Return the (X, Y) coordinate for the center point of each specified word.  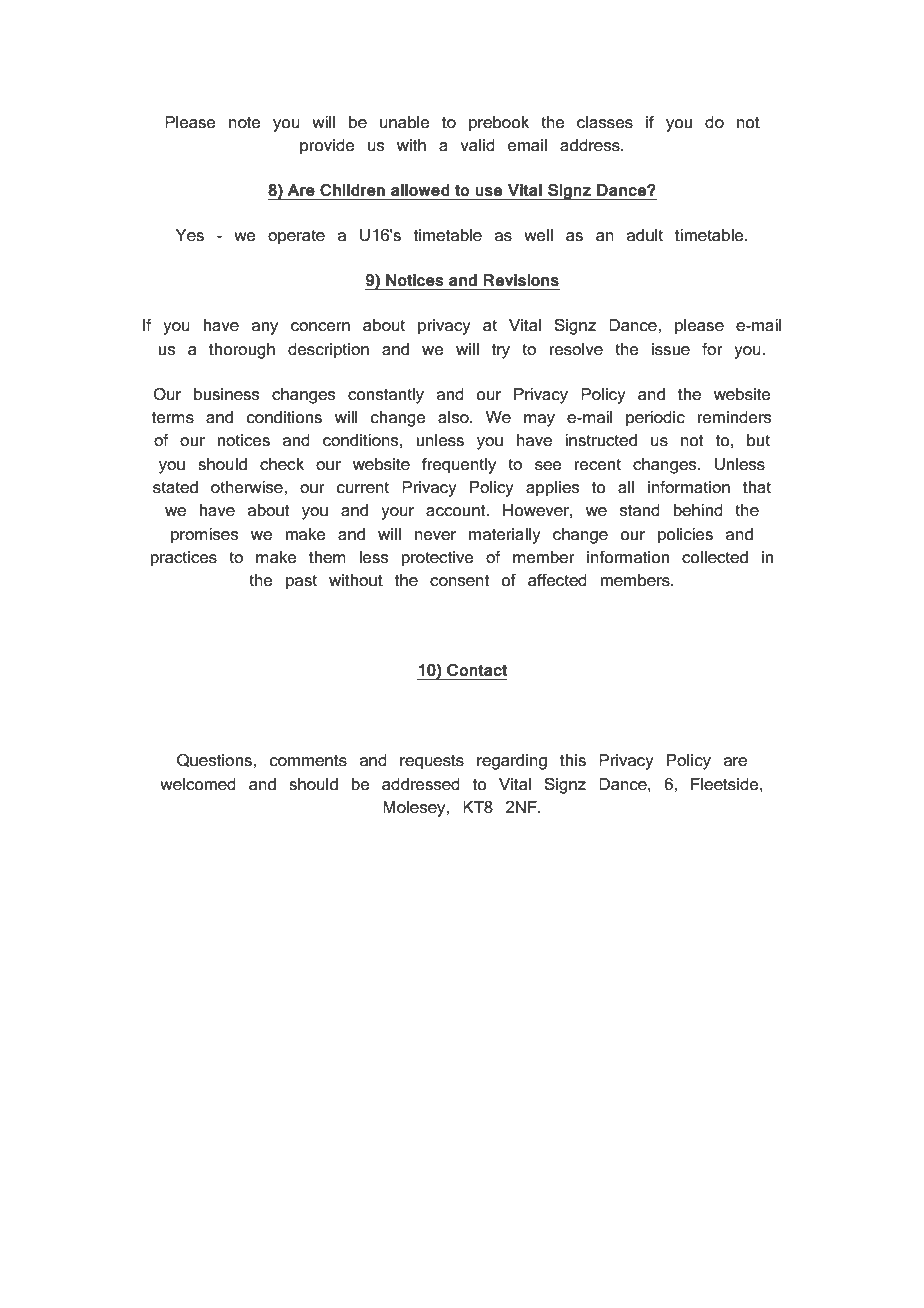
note (245, 122)
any (265, 328)
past (301, 582)
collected (715, 557)
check (282, 464)
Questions (215, 760)
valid (477, 145)
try (501, 351)
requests (432, 762)
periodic (655, 419)
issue (671, 349)
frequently (459, 466)
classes (605, 122)
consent (460, 581)
